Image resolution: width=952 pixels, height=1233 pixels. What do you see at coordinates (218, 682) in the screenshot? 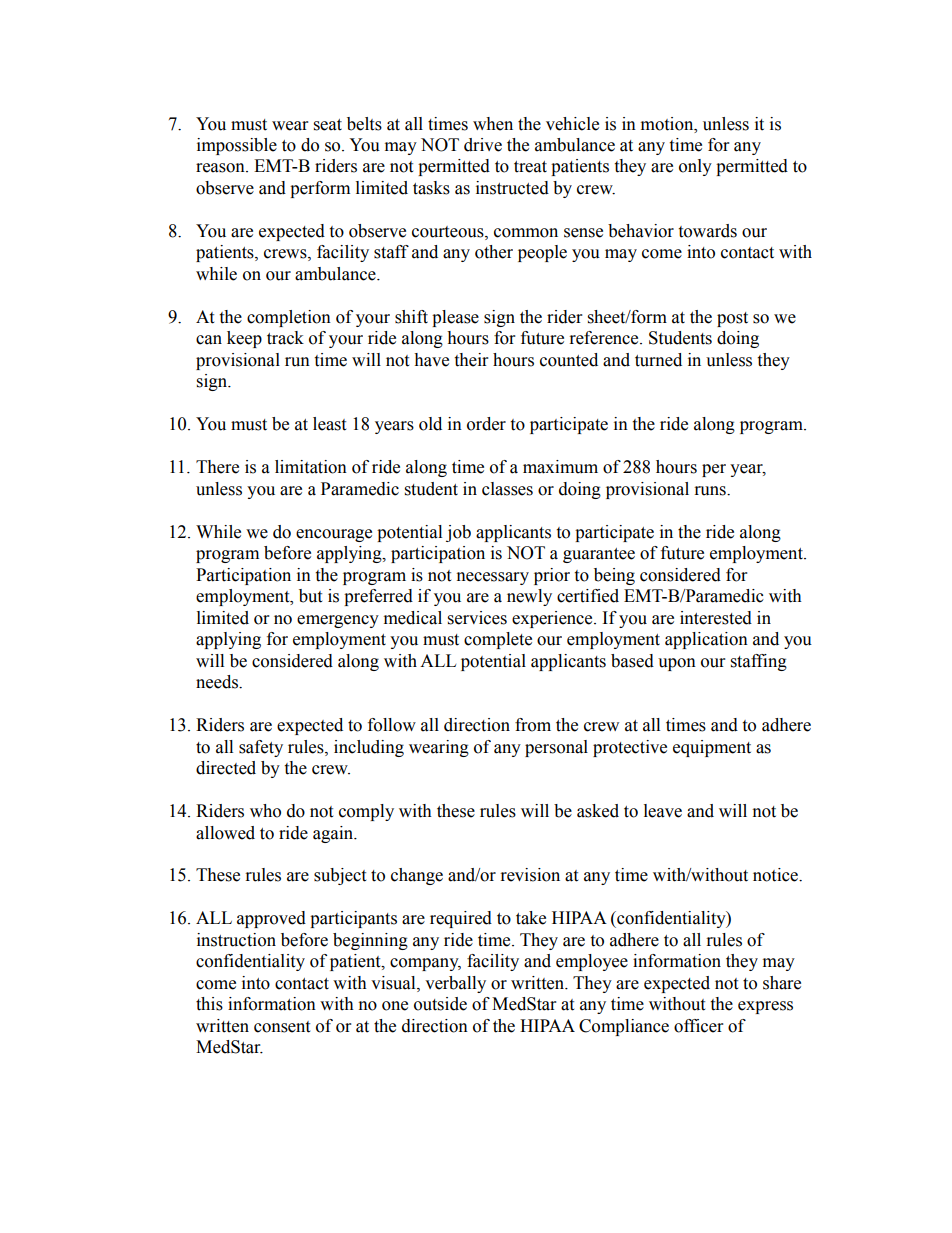
I see `needs` at bounding box center [218, 682].
